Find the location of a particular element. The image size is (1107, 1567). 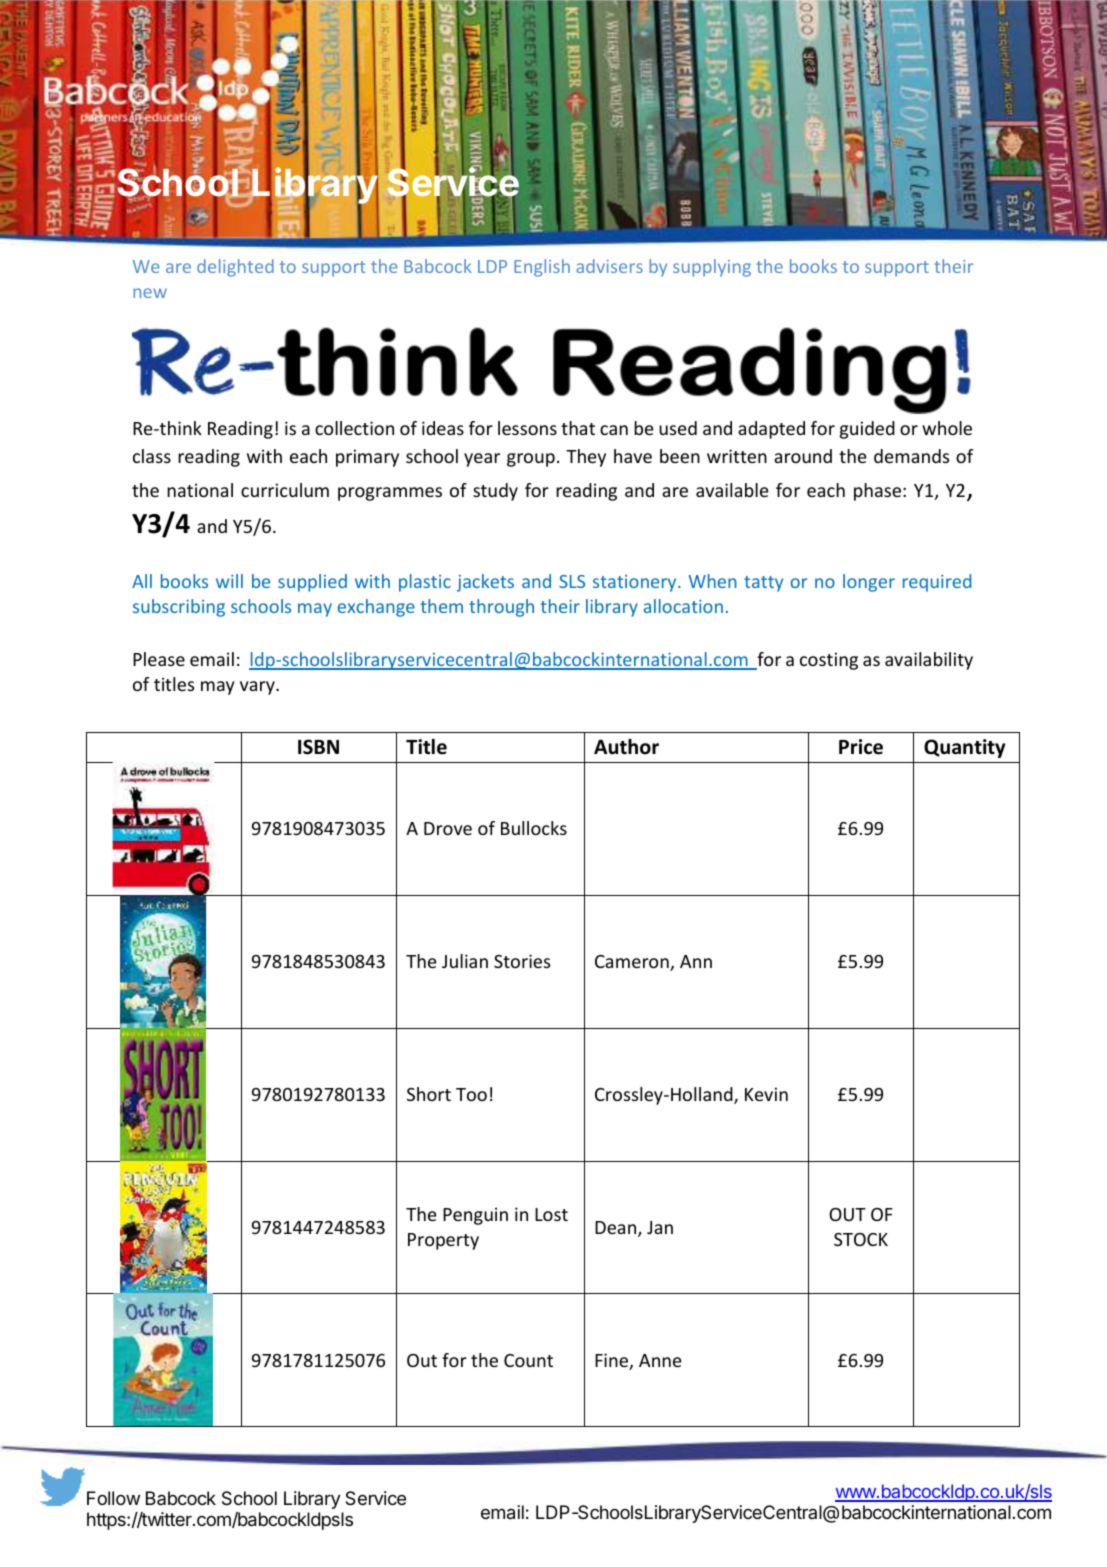

Bullocks is located at coordinates (534, 828).
